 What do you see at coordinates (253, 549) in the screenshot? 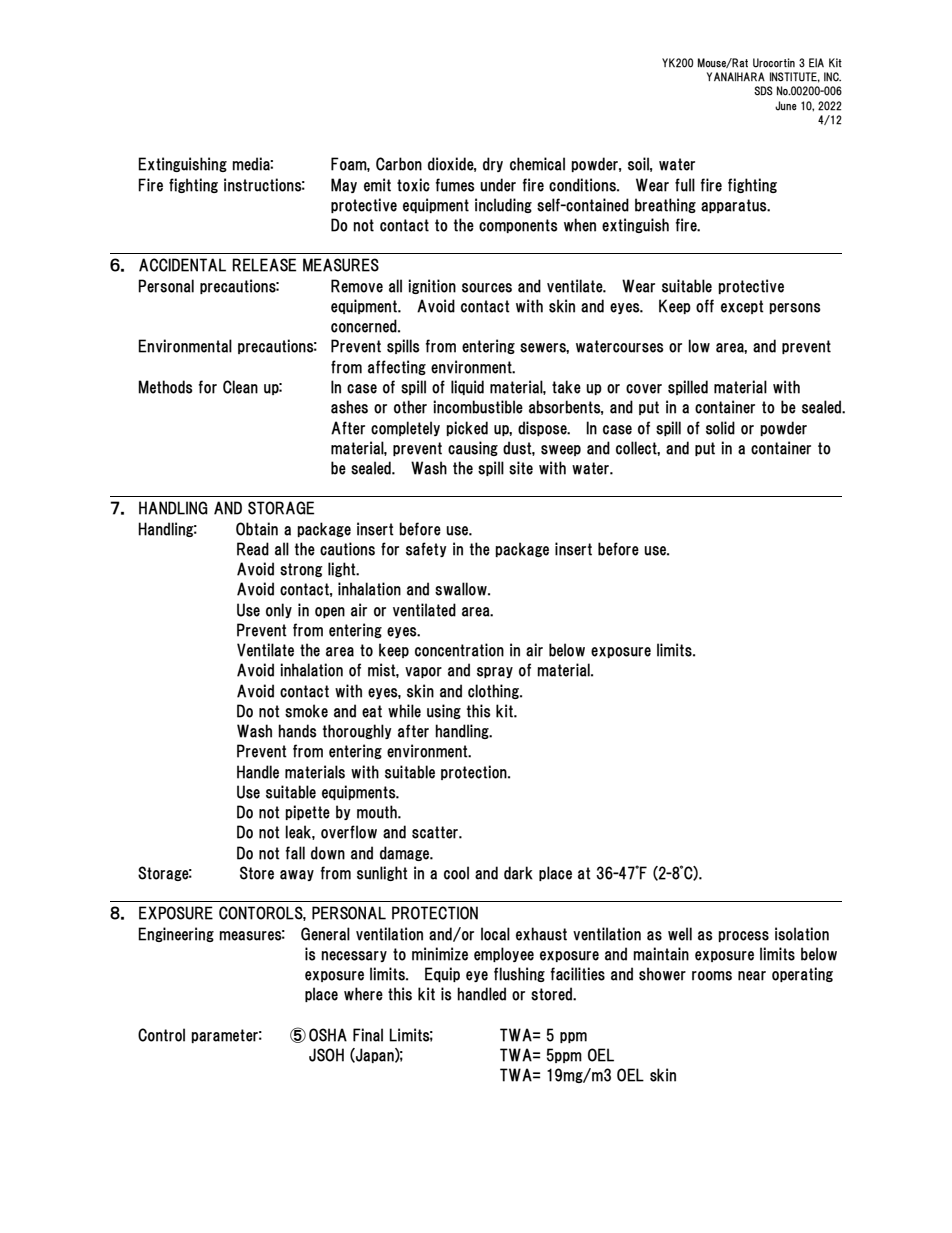
I see `Read` at bounding box center [253, 549].
